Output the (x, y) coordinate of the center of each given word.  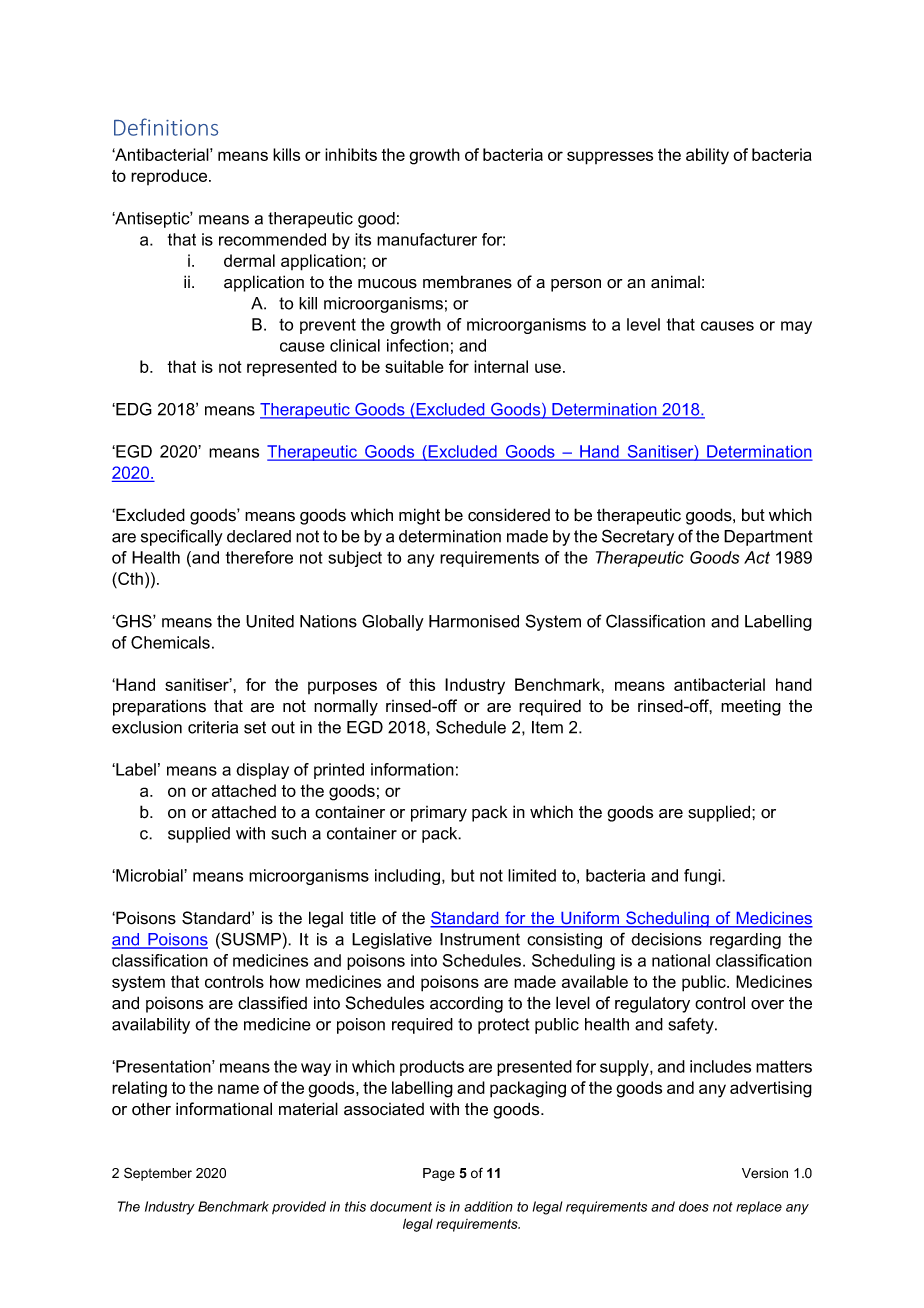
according (466, 1004)
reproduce (170, 177)
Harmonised (474, 621)
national (681, 960)
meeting (751, 707)
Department (768, 538)
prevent (328, 326)
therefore (259, 557)
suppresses (610, 158)
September (158, 1174)
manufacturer (427, 239)
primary (439, 814)
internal (501, 366)
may (796, 327)
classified (272, 1003)
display (262, 771)
